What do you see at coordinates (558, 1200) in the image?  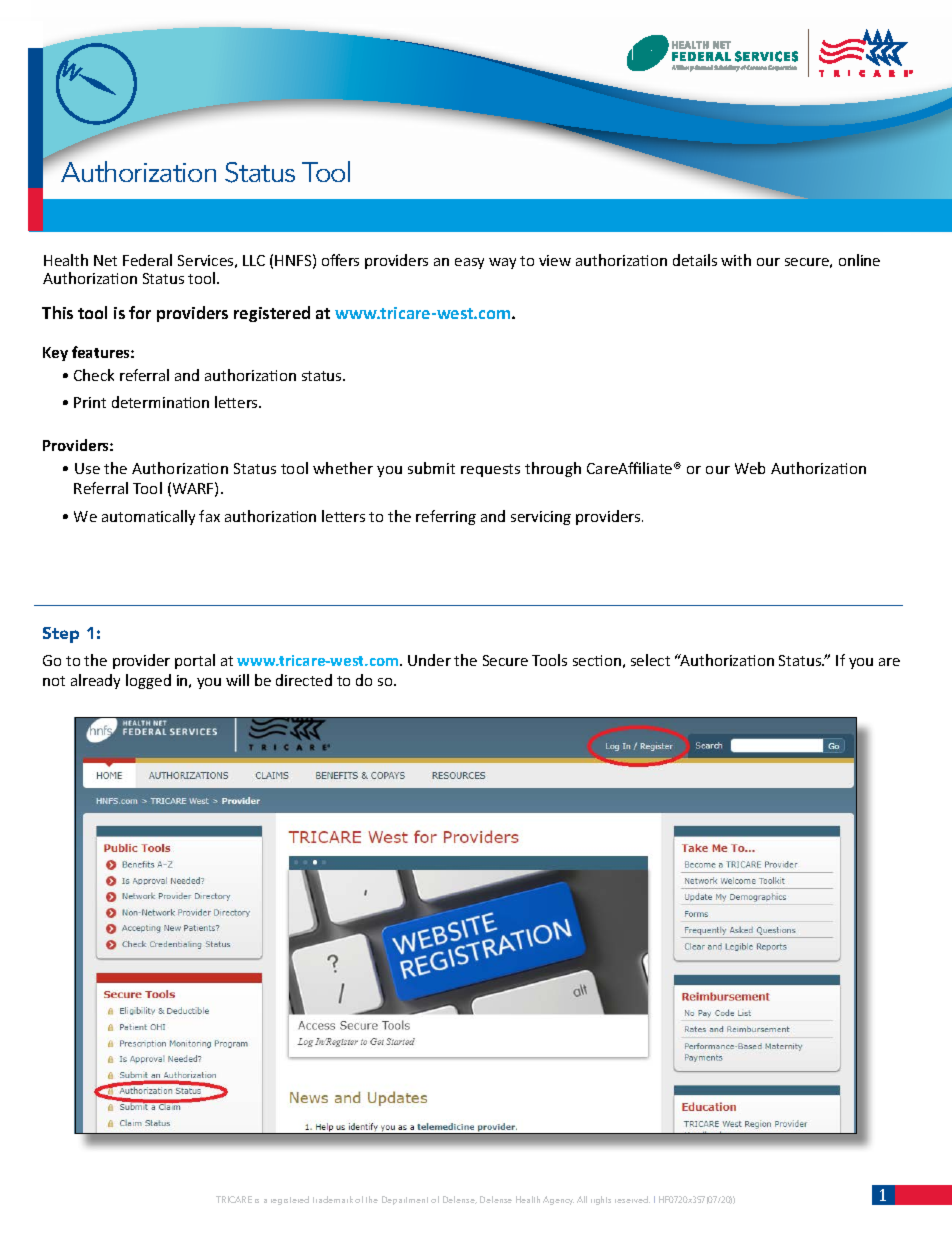 I see `Agency` at bounding box center [558, 1200].
